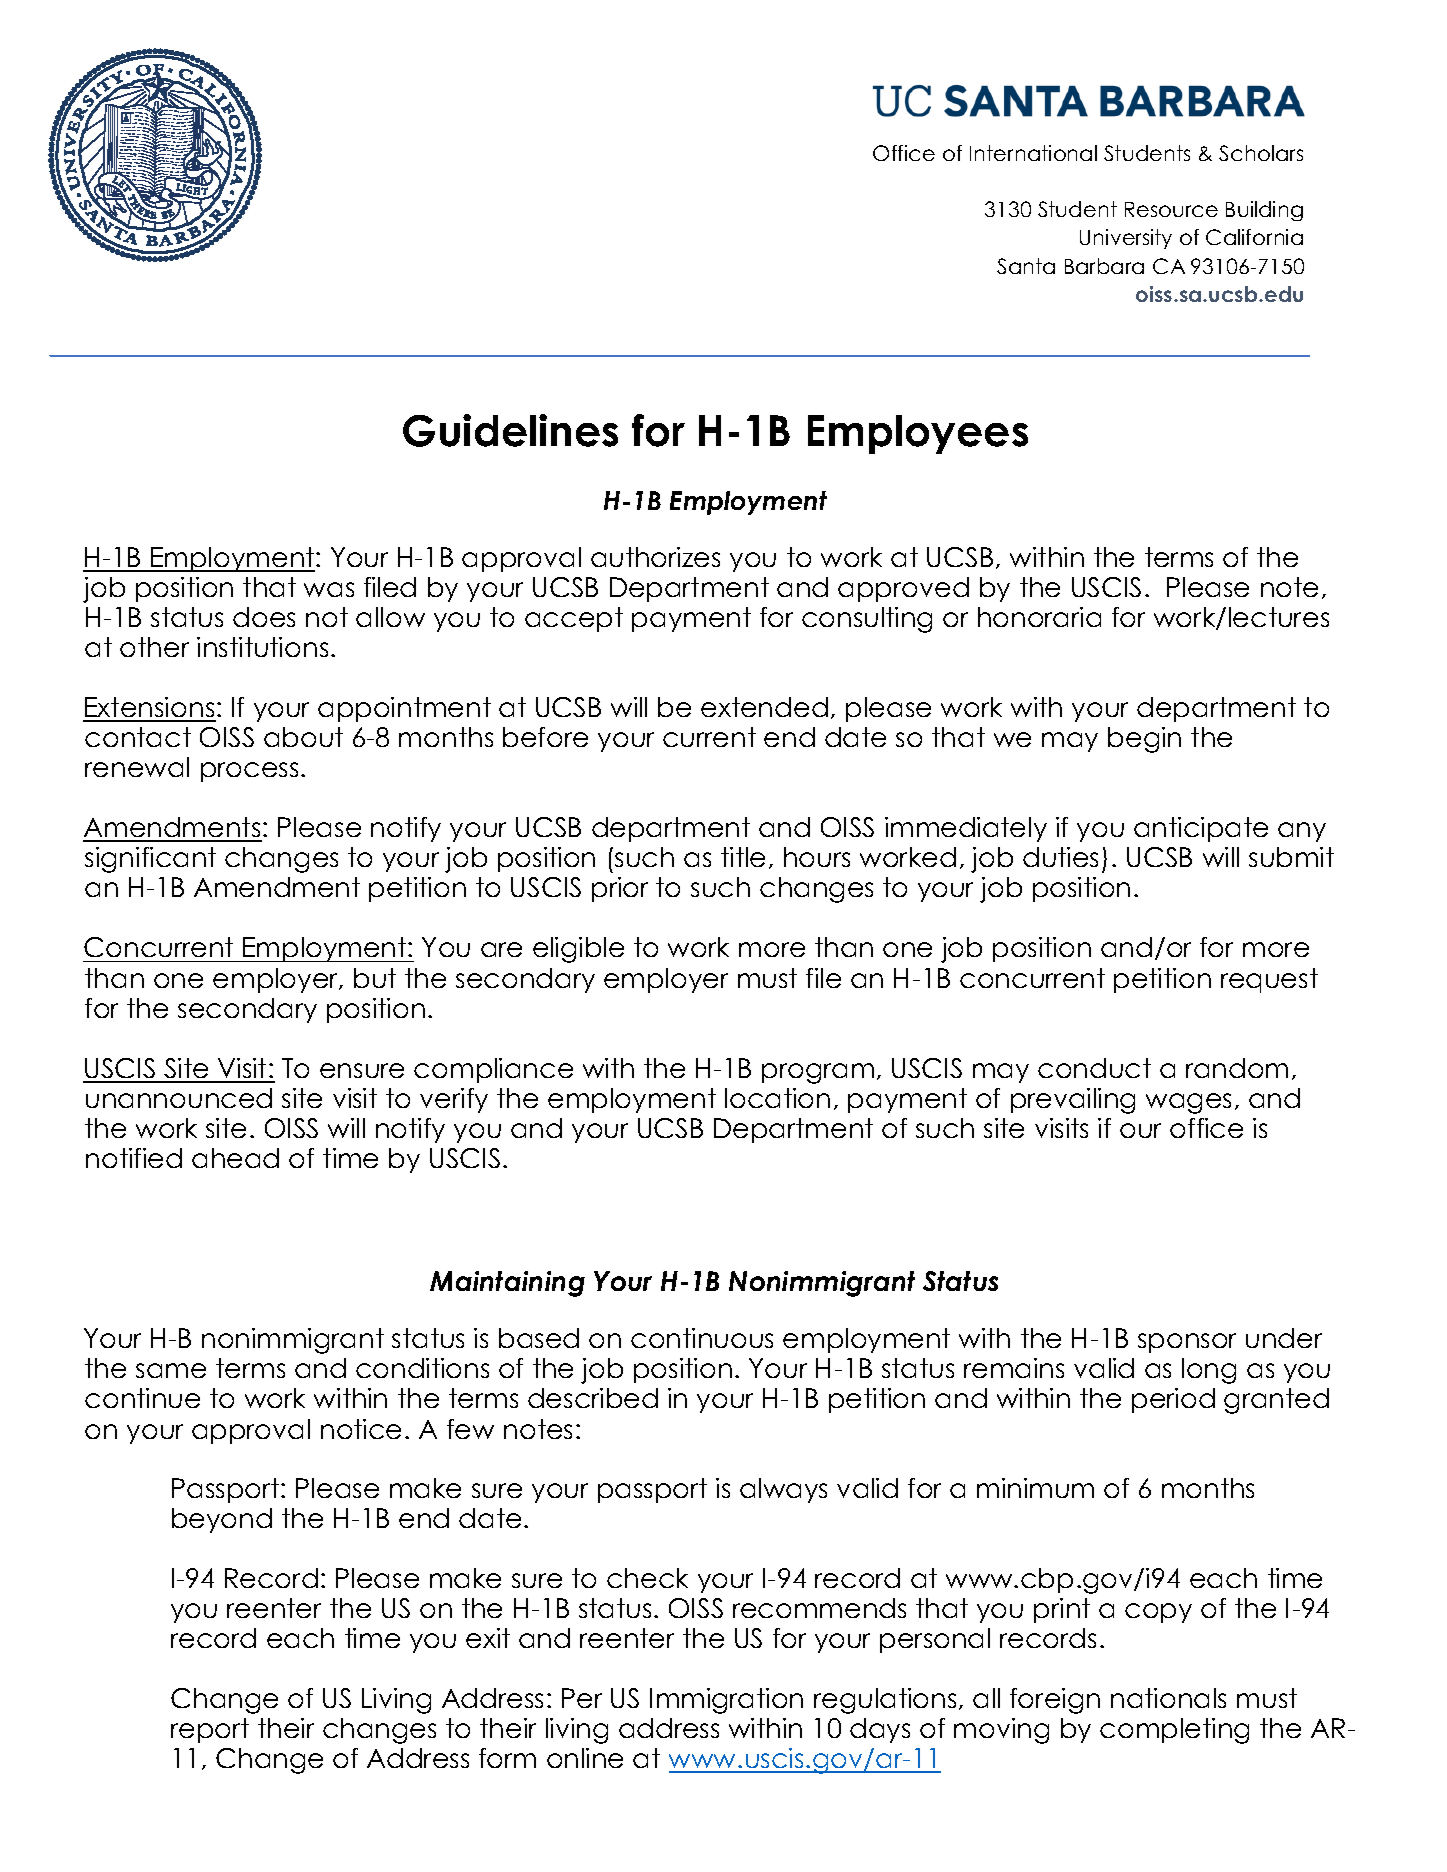 The image size is (1447, 1872). What do you see at coordinates (171, 1370) in the screenshot?
I see `same` at bounding box center [171, 1370].
